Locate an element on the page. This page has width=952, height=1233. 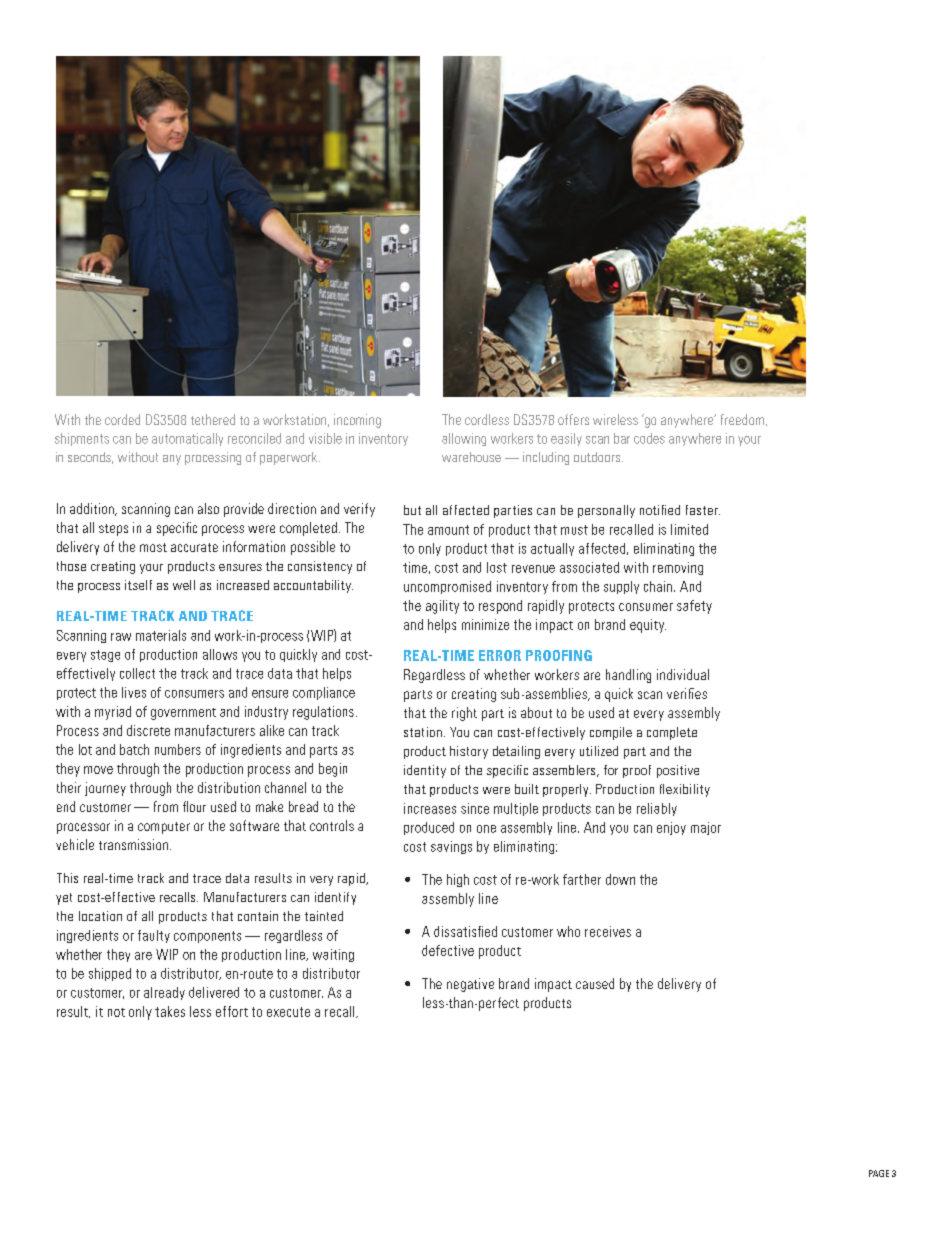
flexibility is located at coordinates (685, 790).
